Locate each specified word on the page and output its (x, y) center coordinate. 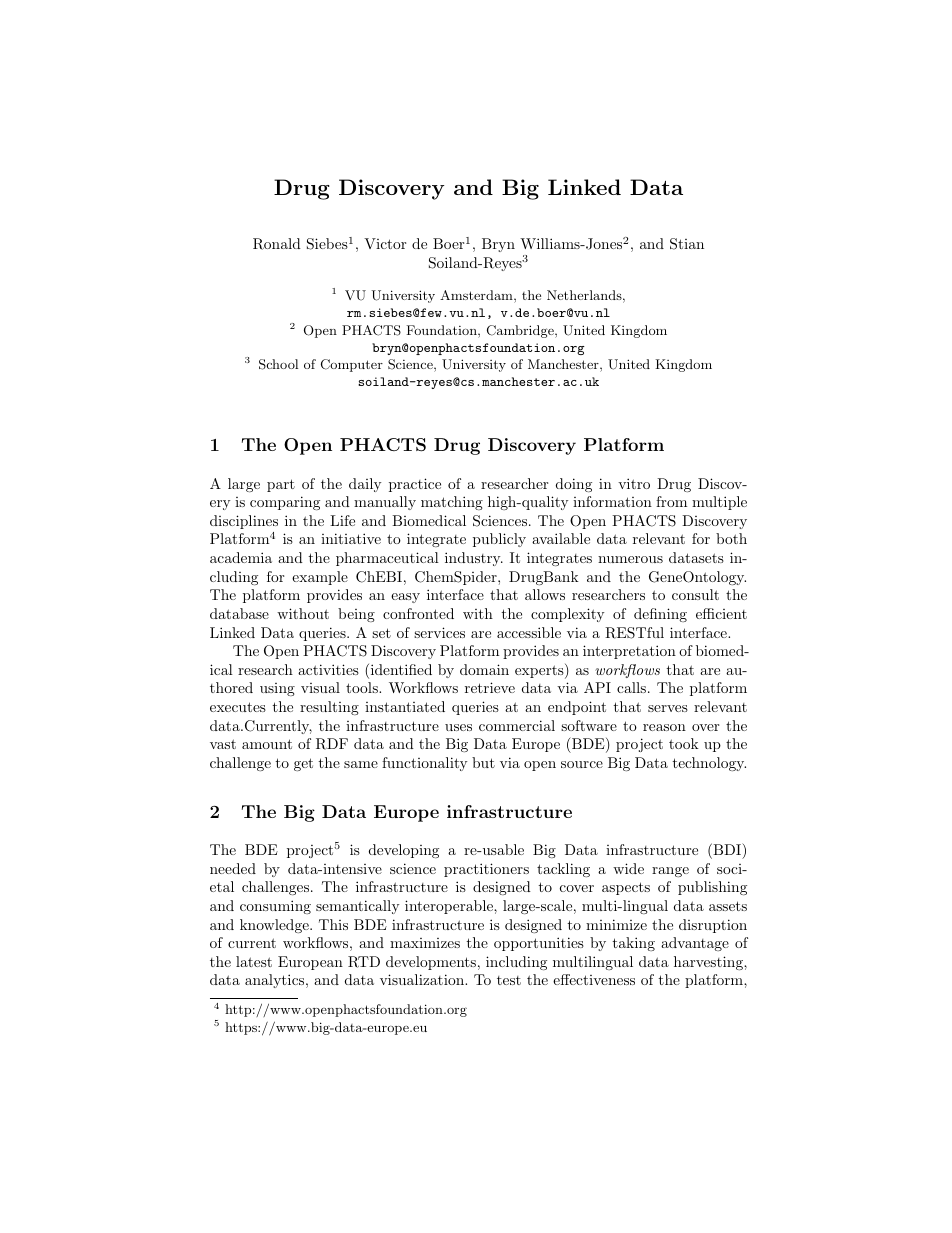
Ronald (277, 244)
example (320, 578)
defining (660, 615)
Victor (385, 243)
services (439, 632)
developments (431, 963)
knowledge (275, 926)
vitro (634, 483)
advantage (695, 944)
